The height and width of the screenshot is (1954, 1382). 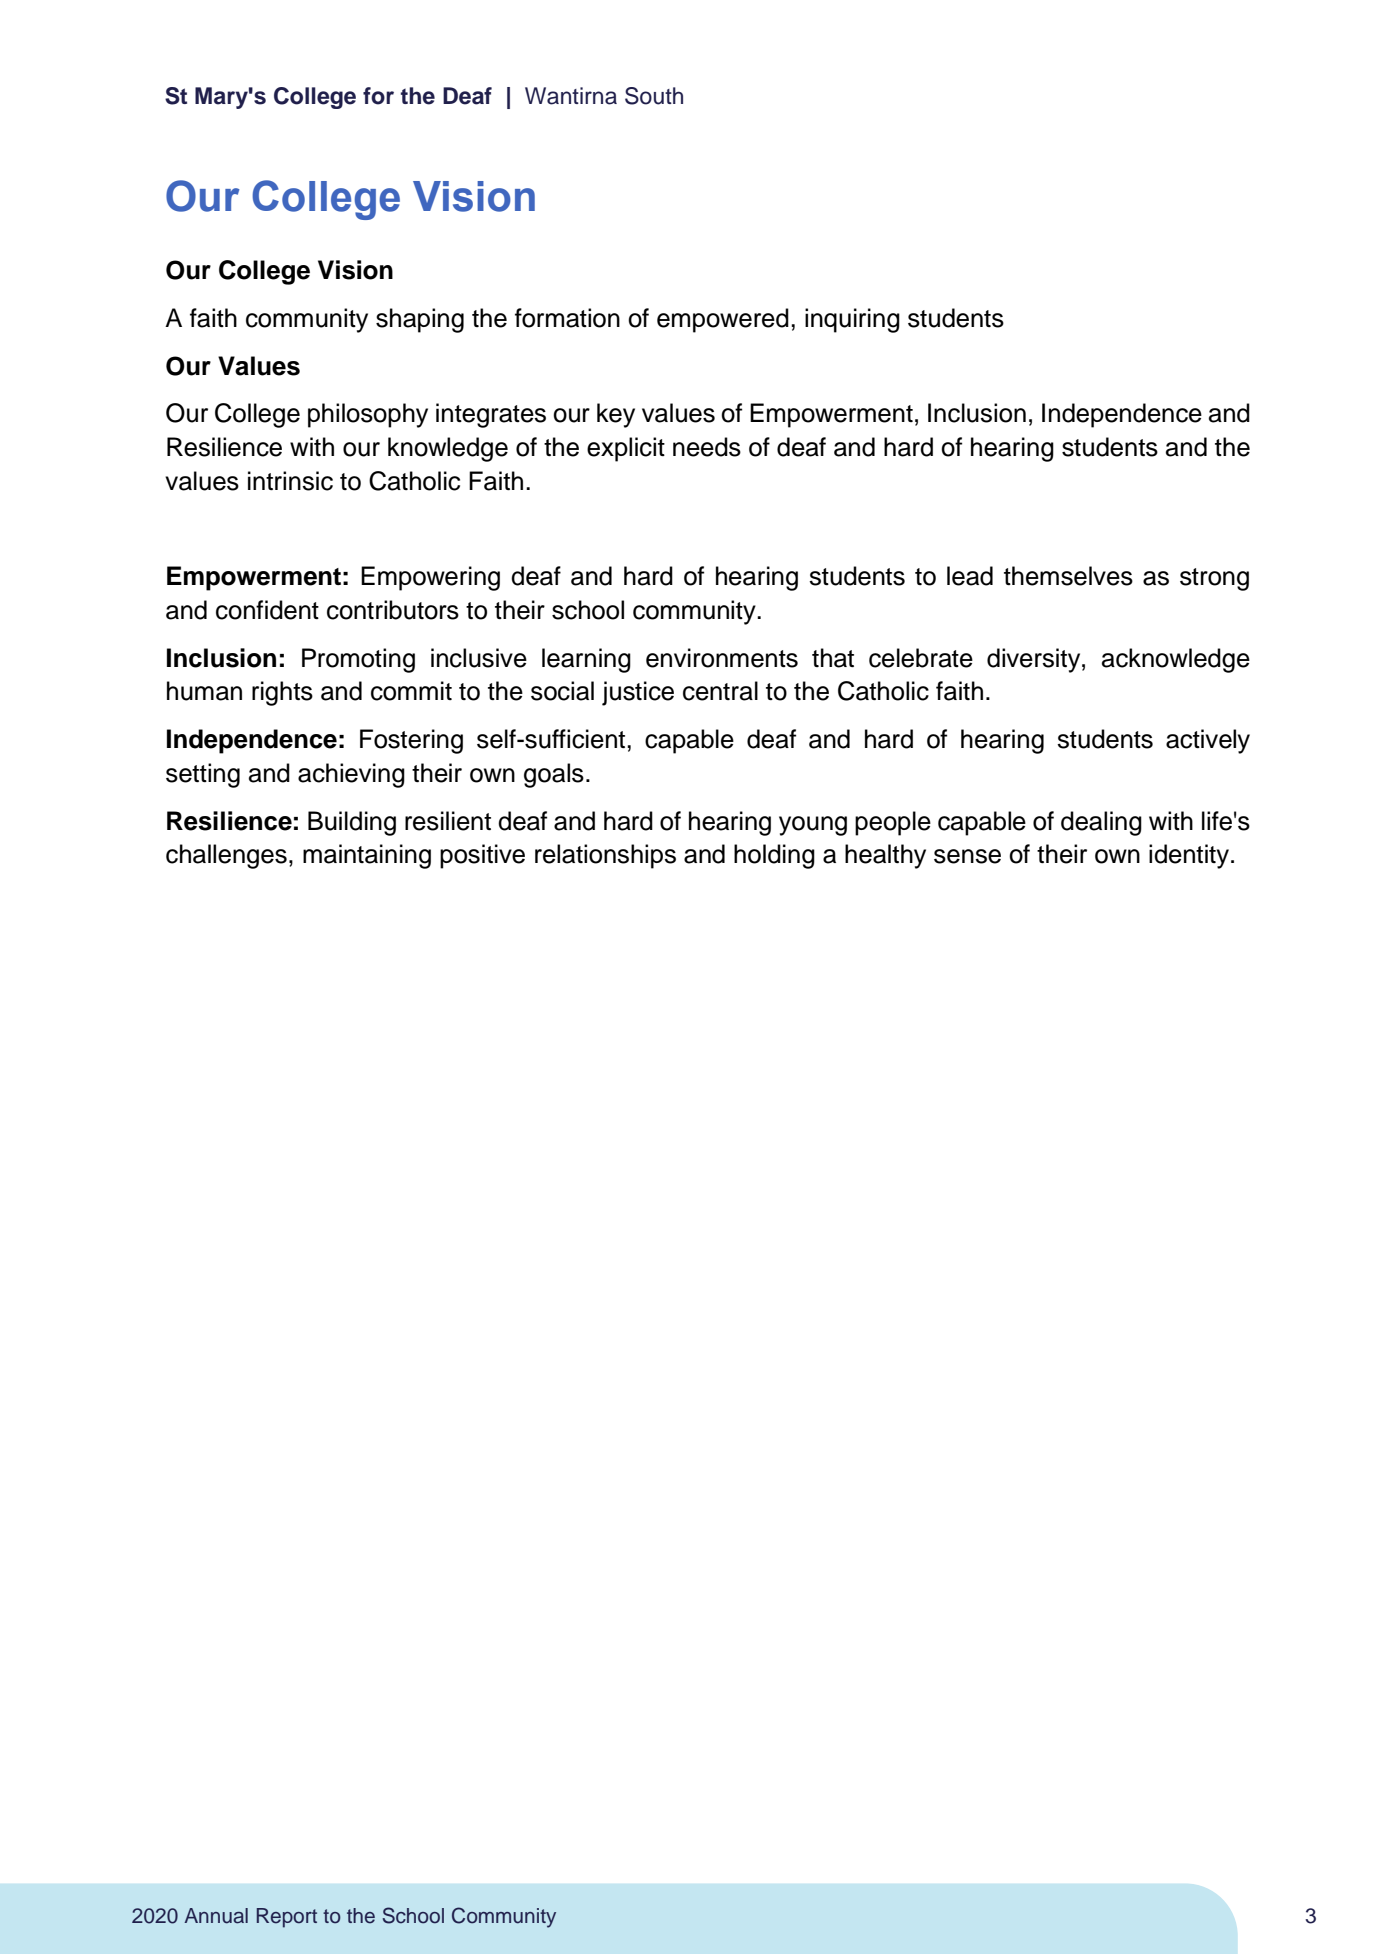 What do you see at coordinates (287, 1918) in the screenshot?
I see `Report` at bounding box center [287, 1918].
